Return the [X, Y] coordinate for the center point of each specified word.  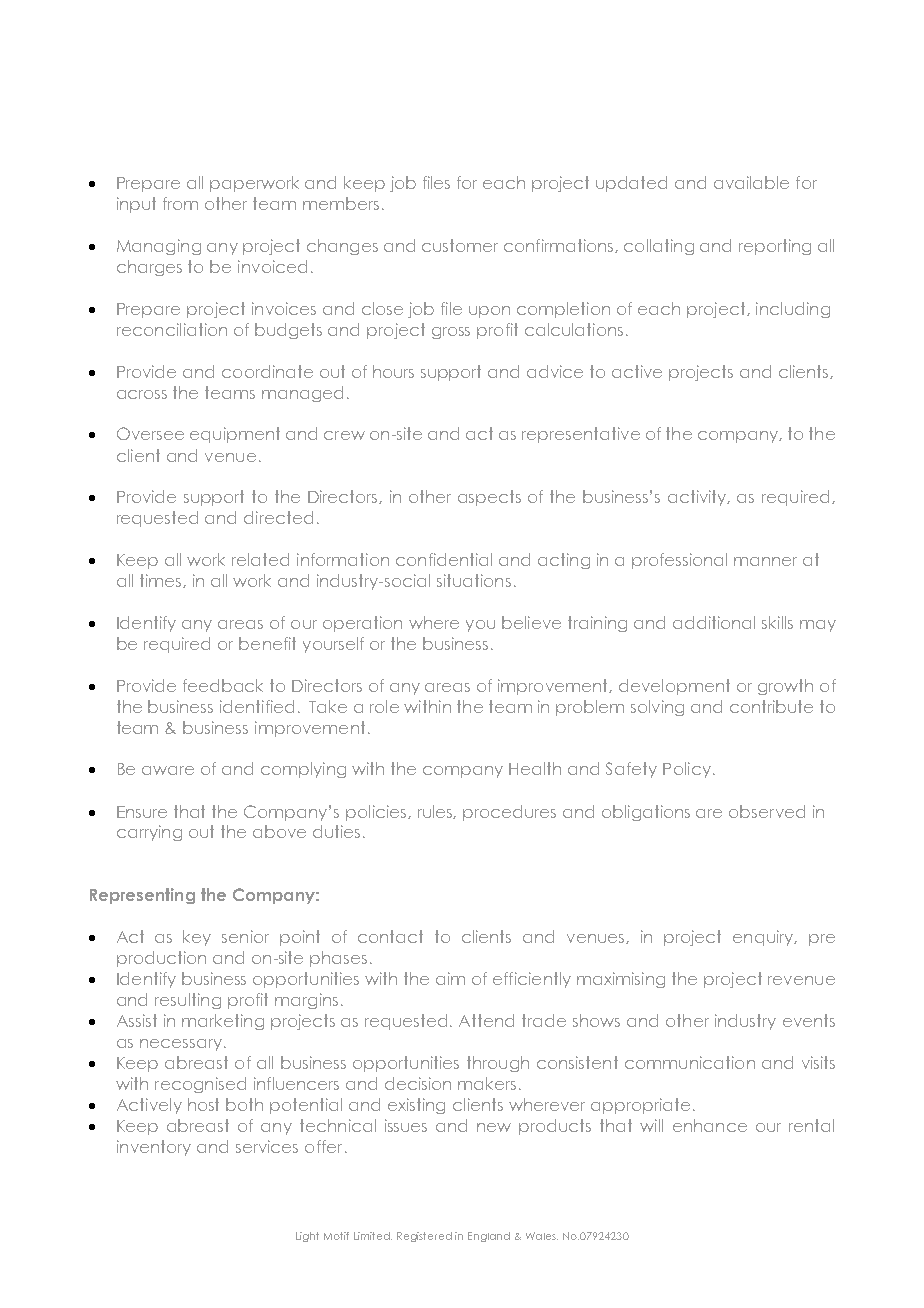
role [384, 706]
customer [460, 245]
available [751, 182]
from [180, 203]
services [267, 1146]
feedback [223, 685]
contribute [771, 706]
